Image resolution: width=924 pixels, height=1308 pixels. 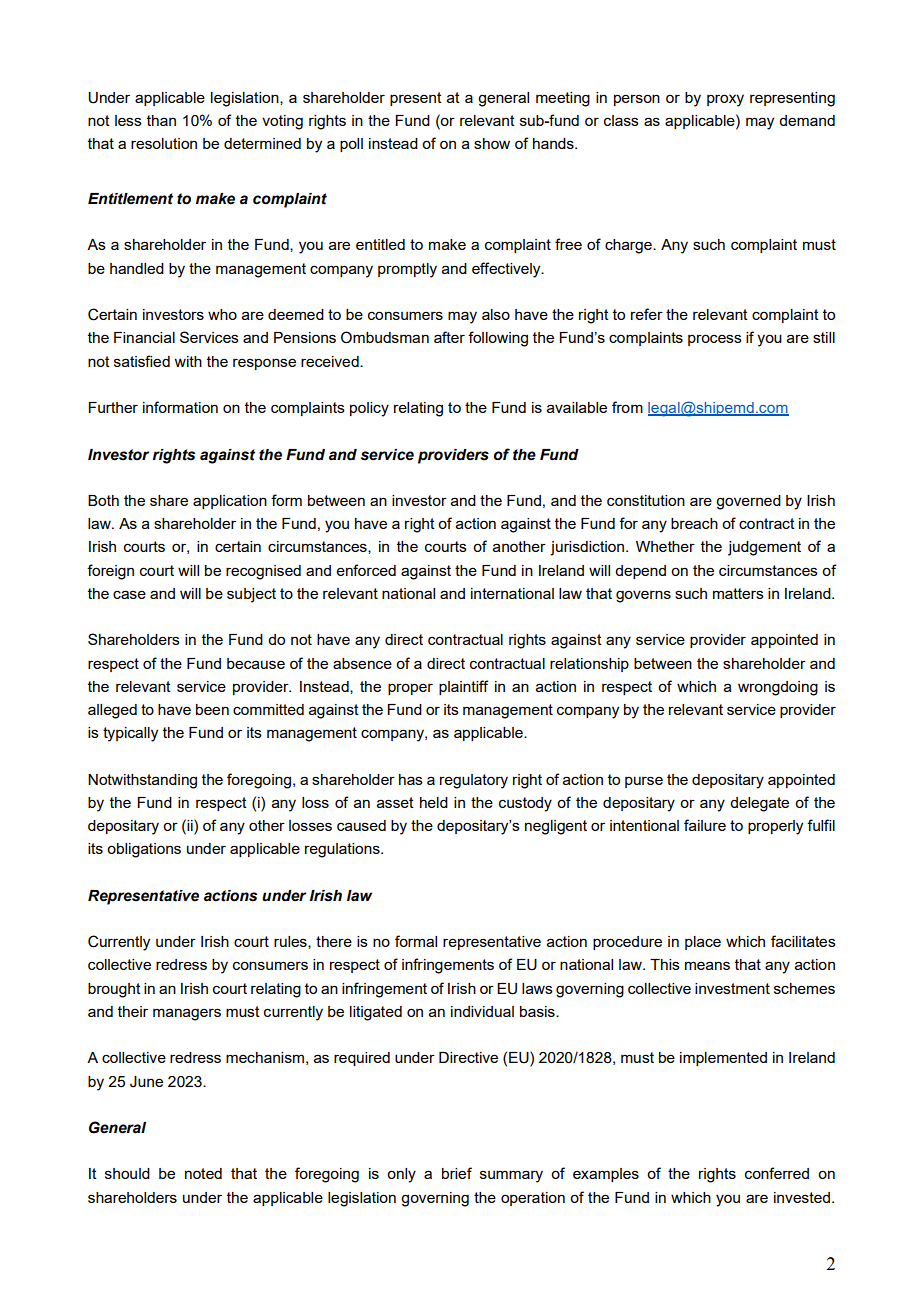 What do you see at coordinates (748, 502) in the screenshot?
I see `governed` at bounding box center [748, 502].
